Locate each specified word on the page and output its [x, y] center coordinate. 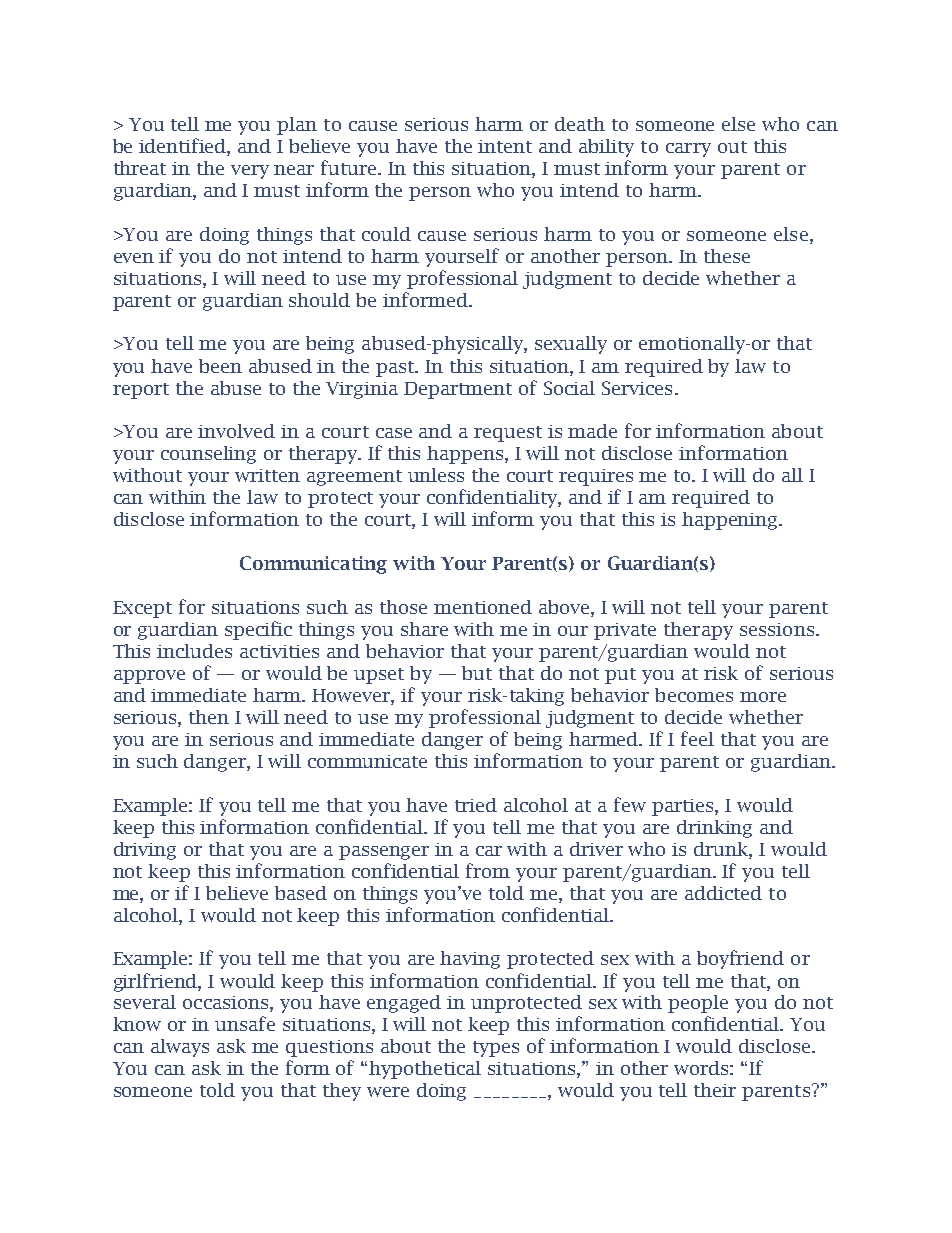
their [715, 1090]
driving [145, 851]
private [625, 631]
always [180, 1048]
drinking [714, 829]
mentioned [483, 607]
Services [637, 388]
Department [458, 390]
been [220, 366]
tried [476, 805]
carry [688, 150]
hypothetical [425, 1070]
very [250, 172]
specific [258, 630]
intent [505, 146]
